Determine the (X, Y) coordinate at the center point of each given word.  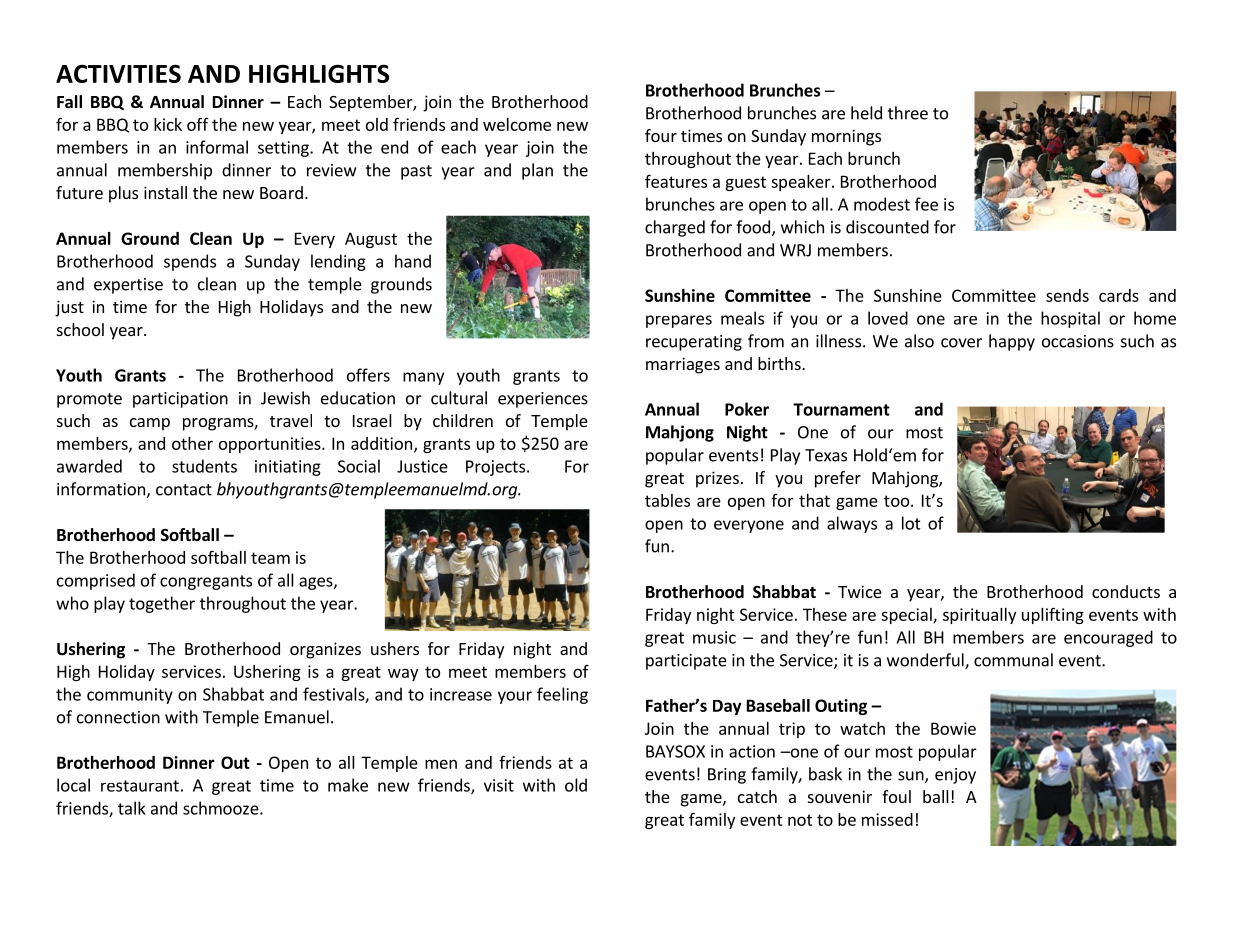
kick (168, 124)
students (204, 466)
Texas (826, 455)
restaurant (140, 786)
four (661, 135)
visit (499, 785)
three (908, 113)
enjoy (955, 776)
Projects (495, 468)
